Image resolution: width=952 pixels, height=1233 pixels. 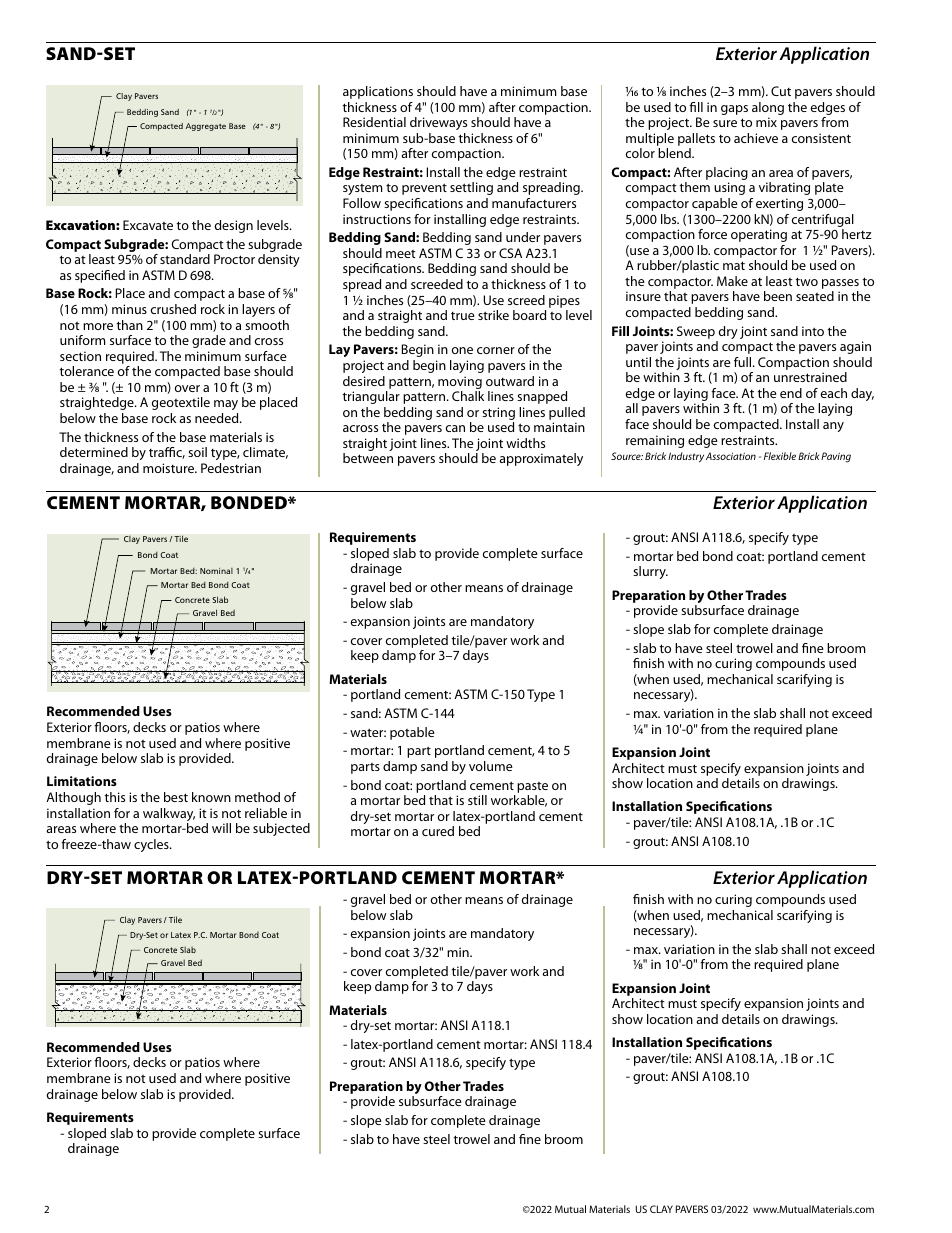 I want to click on Aggregate, so click(x=206, y=127).
